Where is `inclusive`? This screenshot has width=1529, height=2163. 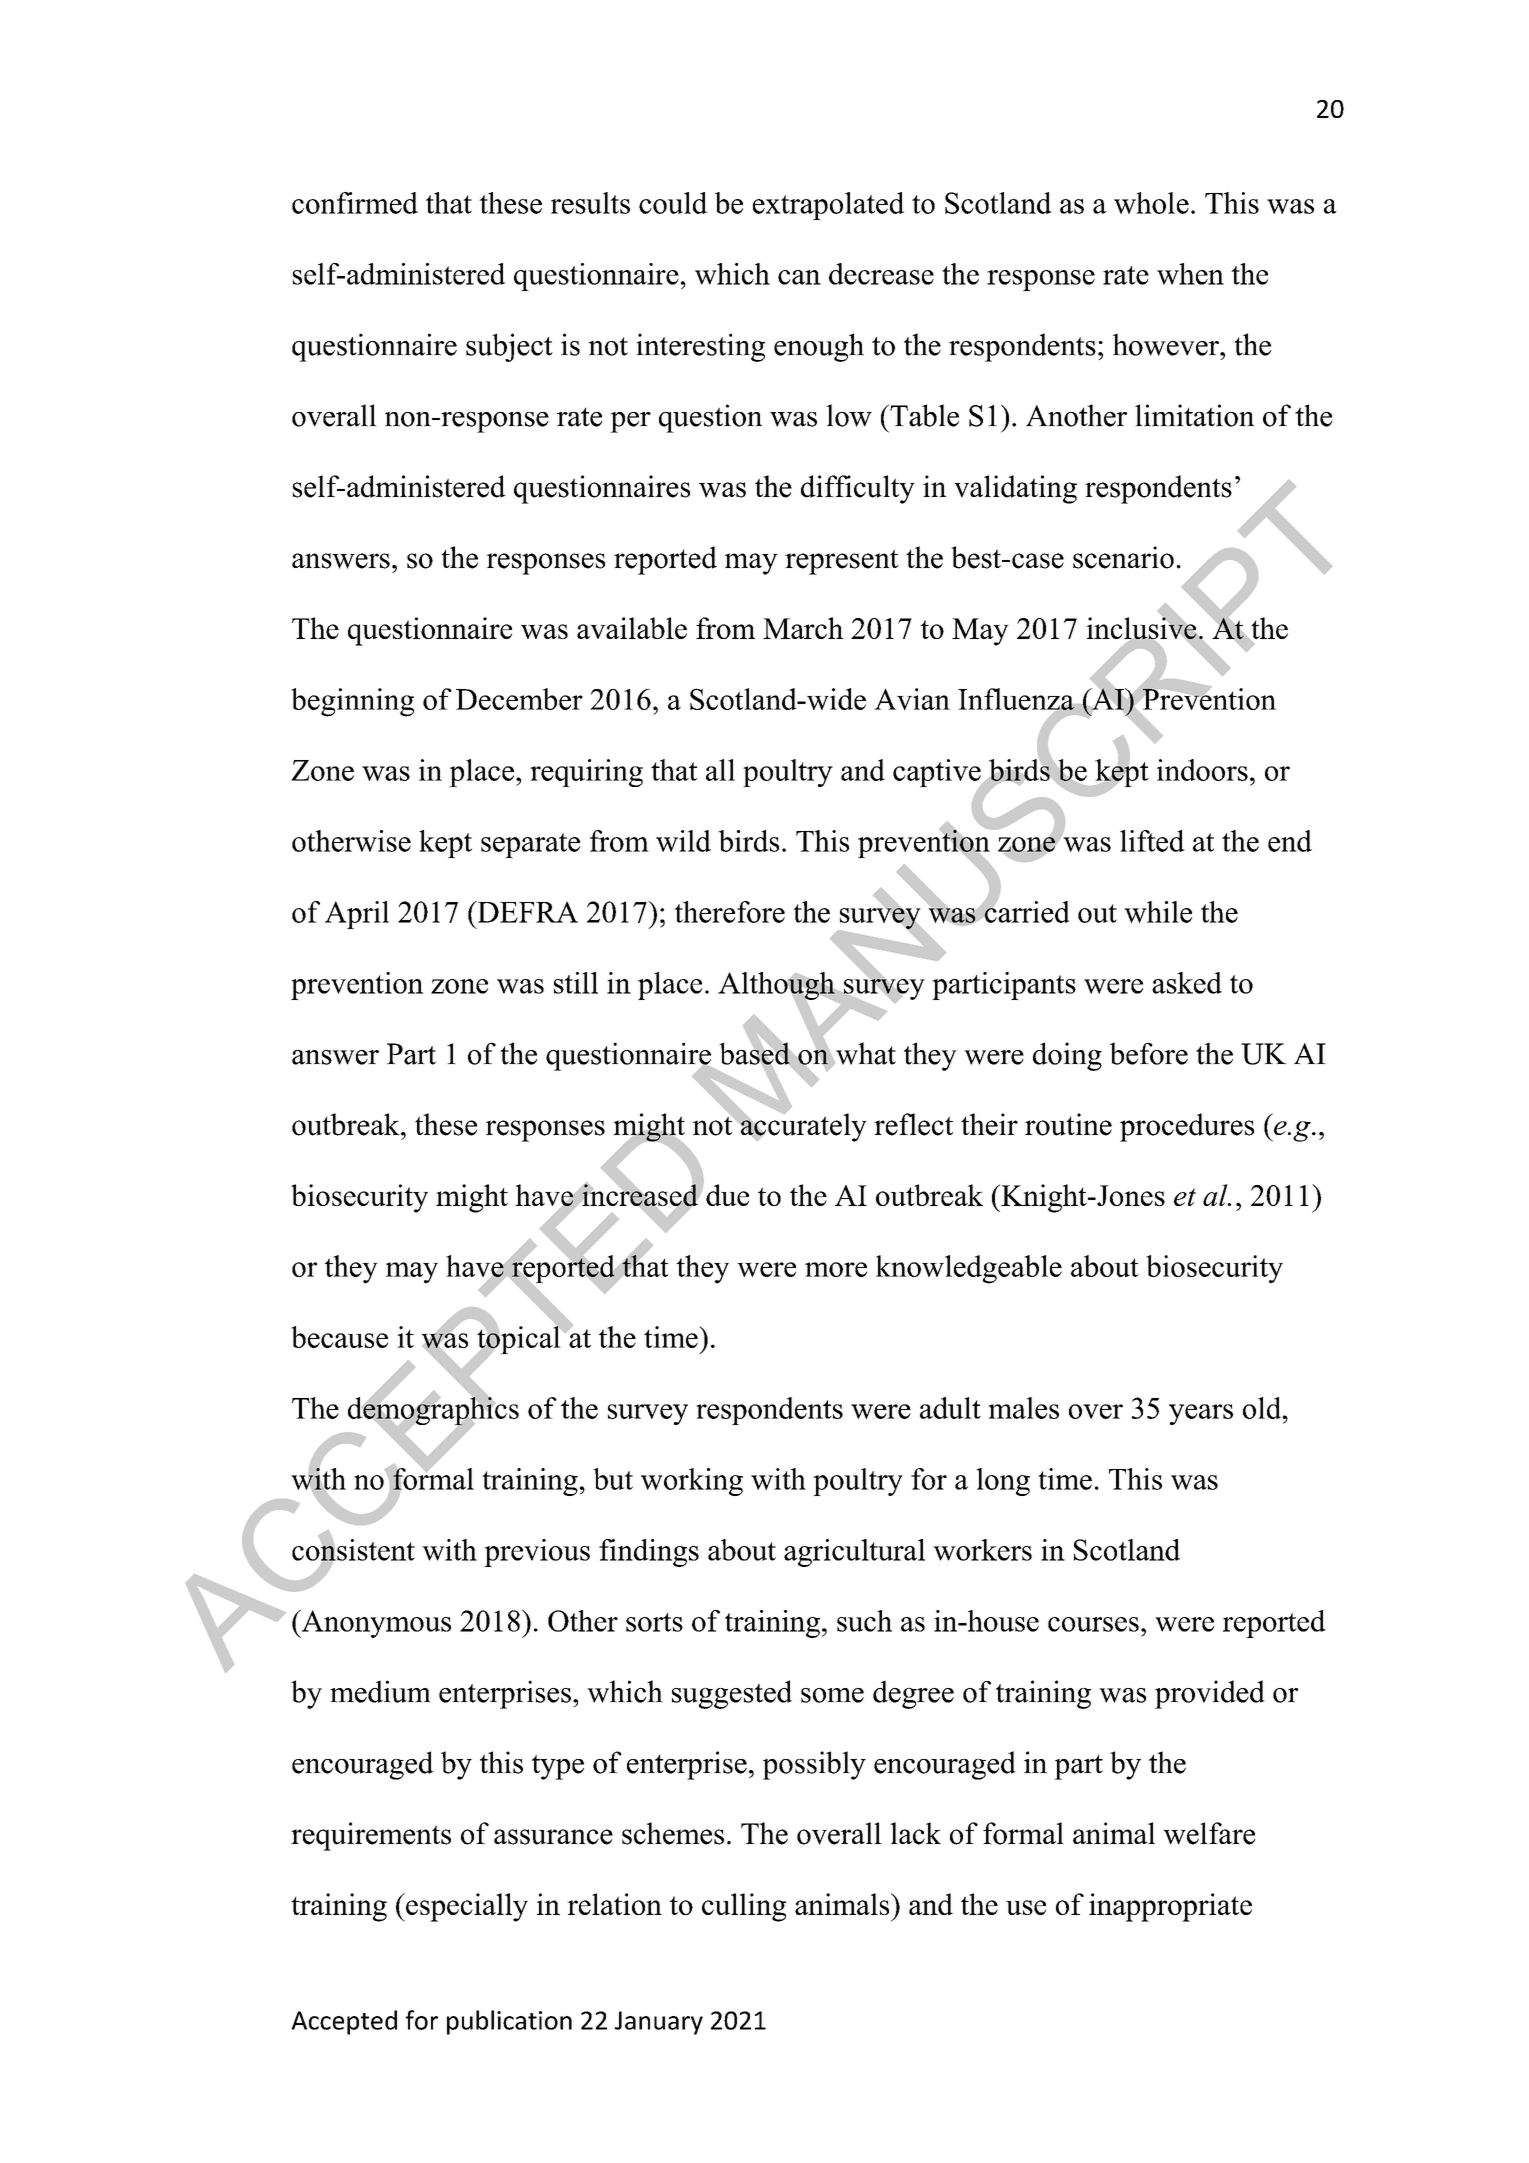
inclusive is located at coordinates (1142, 628).
